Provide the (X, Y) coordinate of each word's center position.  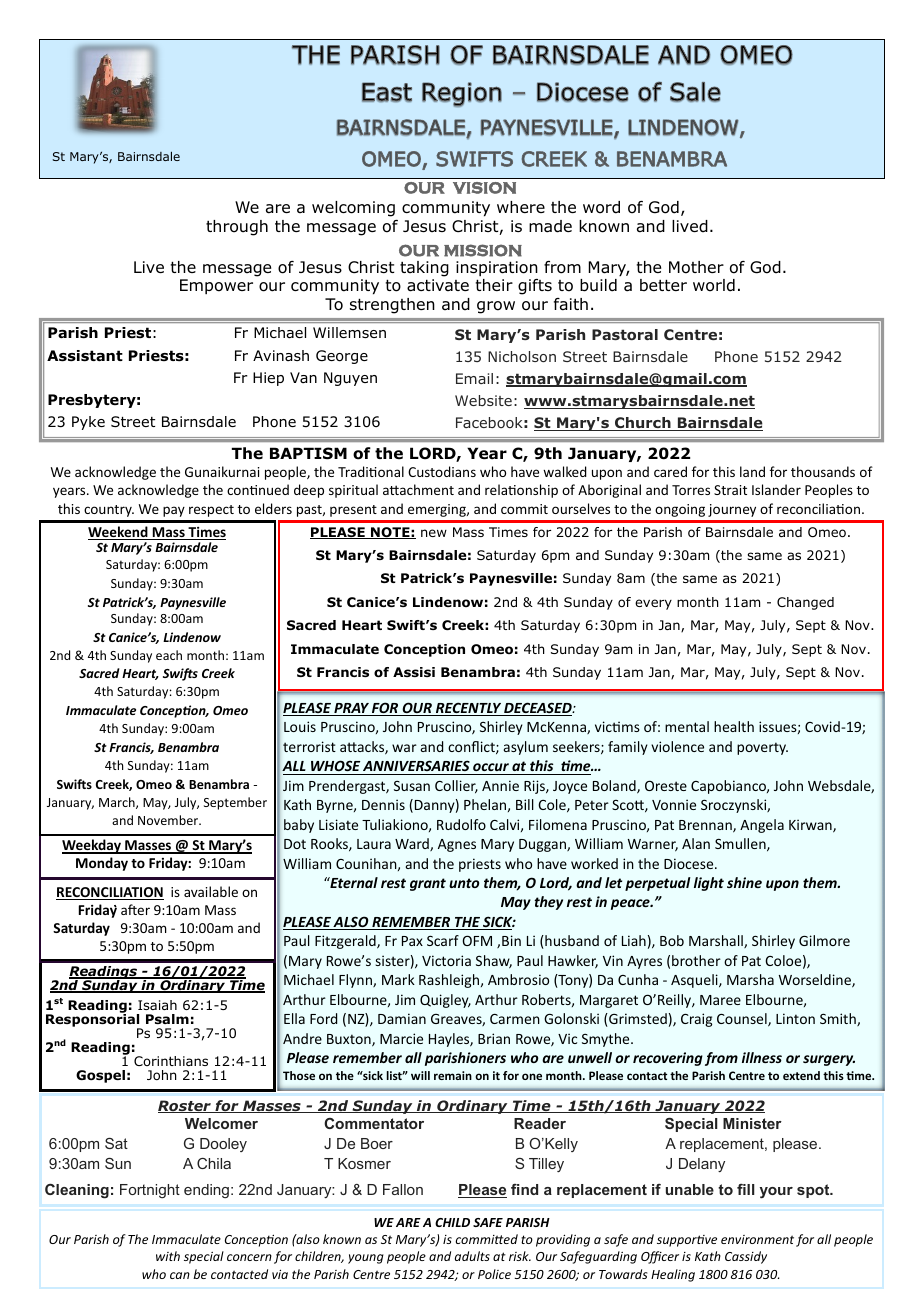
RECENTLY (468, 709)
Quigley (445, 1001)
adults (472, 1256)
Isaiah (157, 1005)
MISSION (483, 250)
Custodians (442, 471)
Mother (696, 267)
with (168, 1256)
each (169, 655)
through (237, 228)
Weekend (119, 533)
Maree (720, 1000)
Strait (730, 490)
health (734, 726)
